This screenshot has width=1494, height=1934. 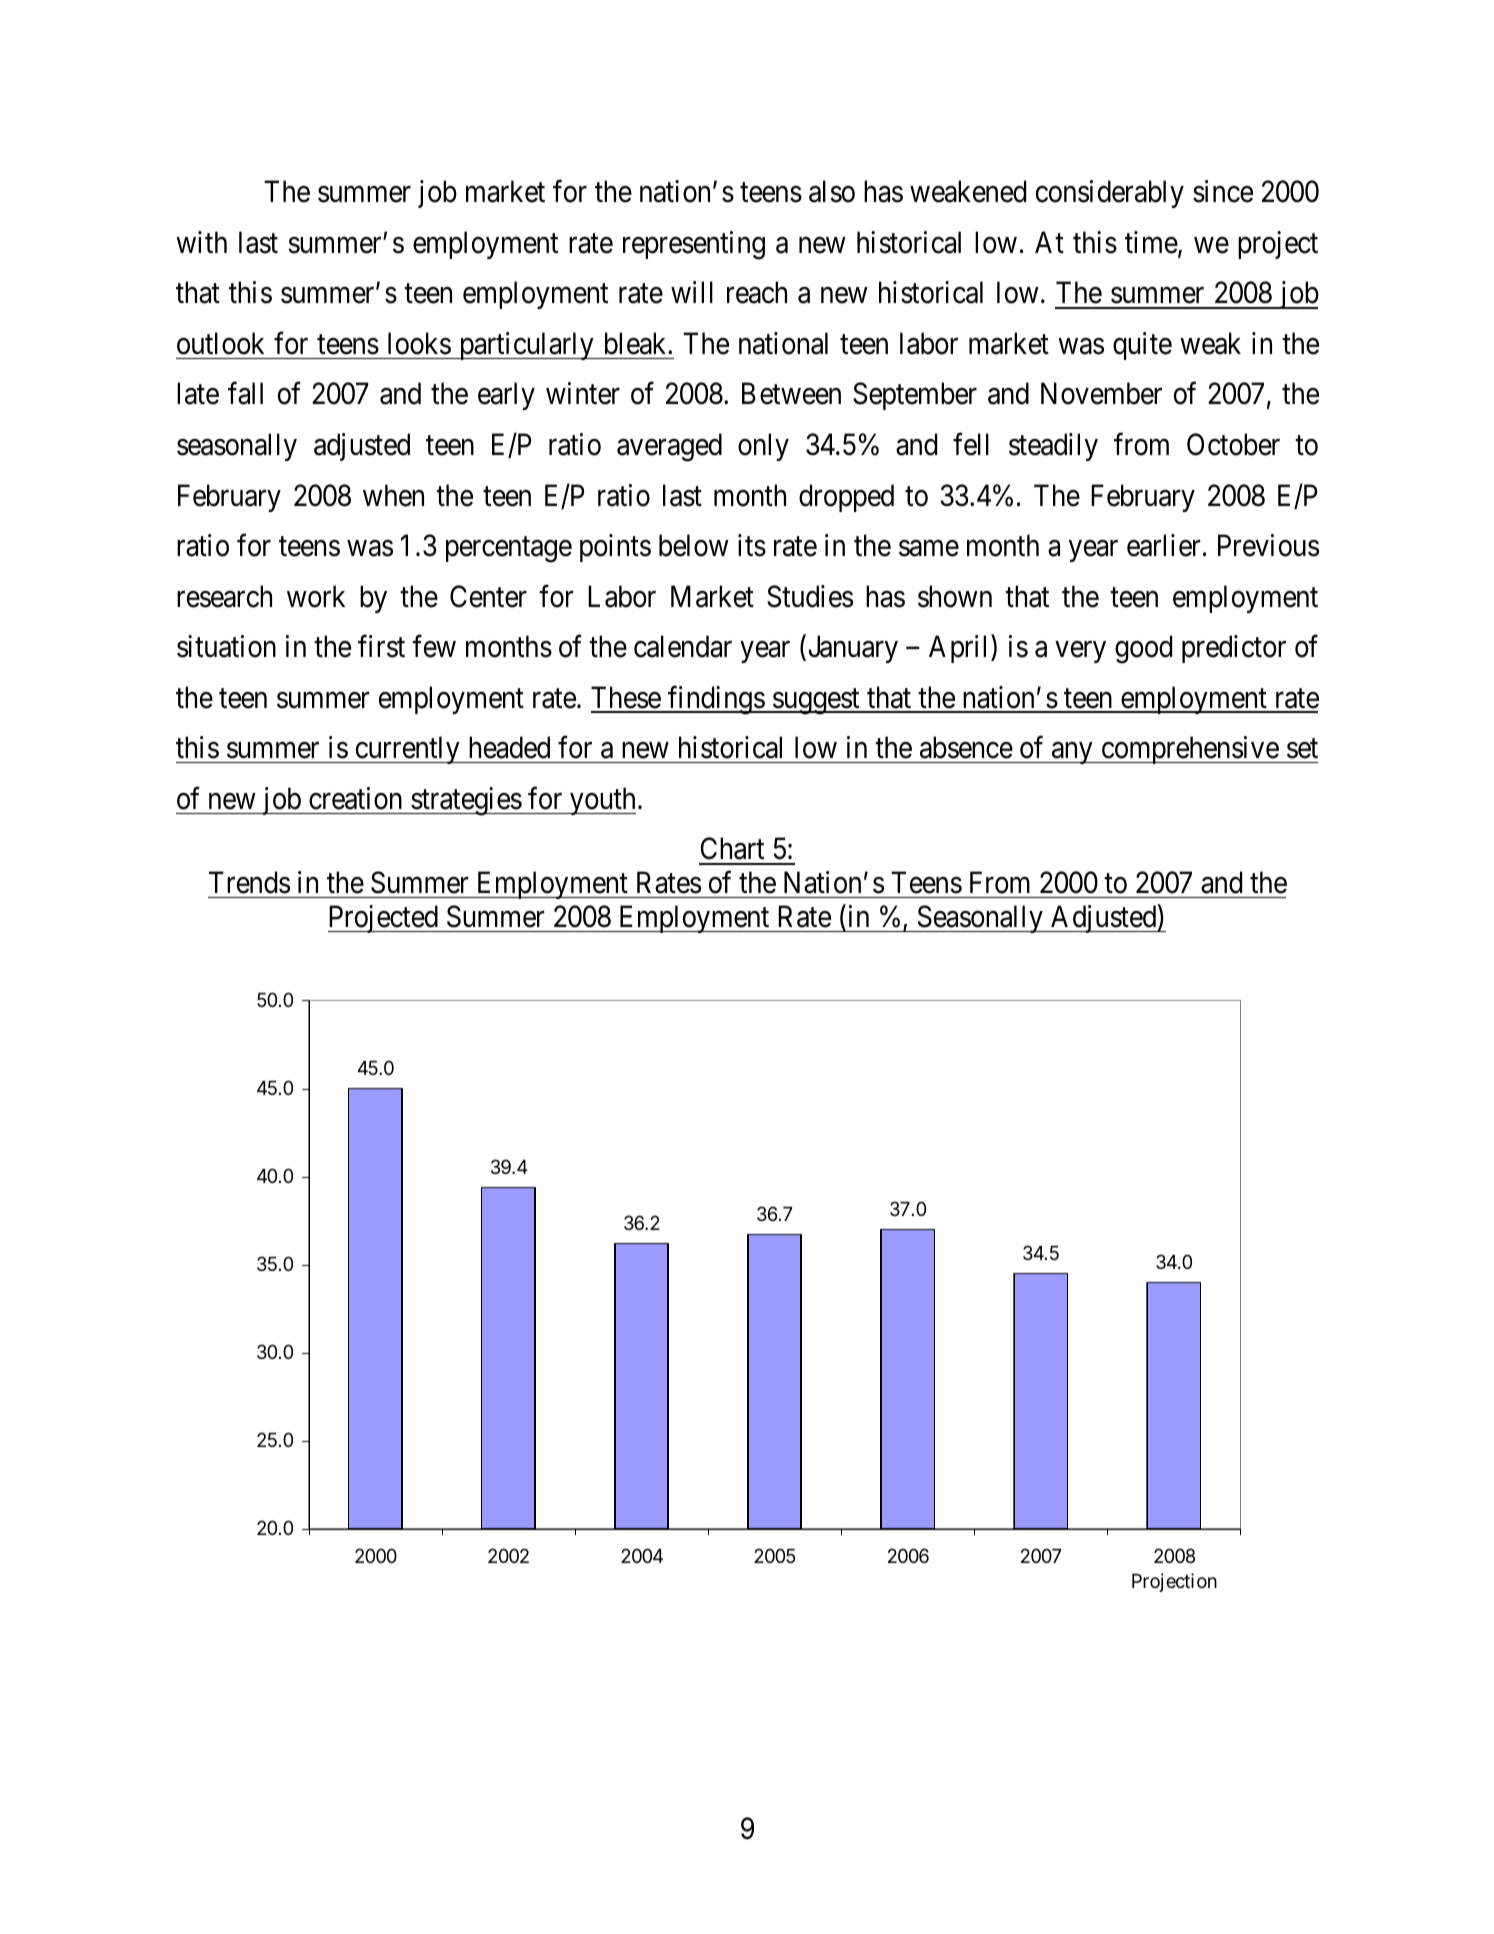 What do you see at coordinates (393, 495) in the screenshot?
I see `when` at bounding box center [393, 495].
